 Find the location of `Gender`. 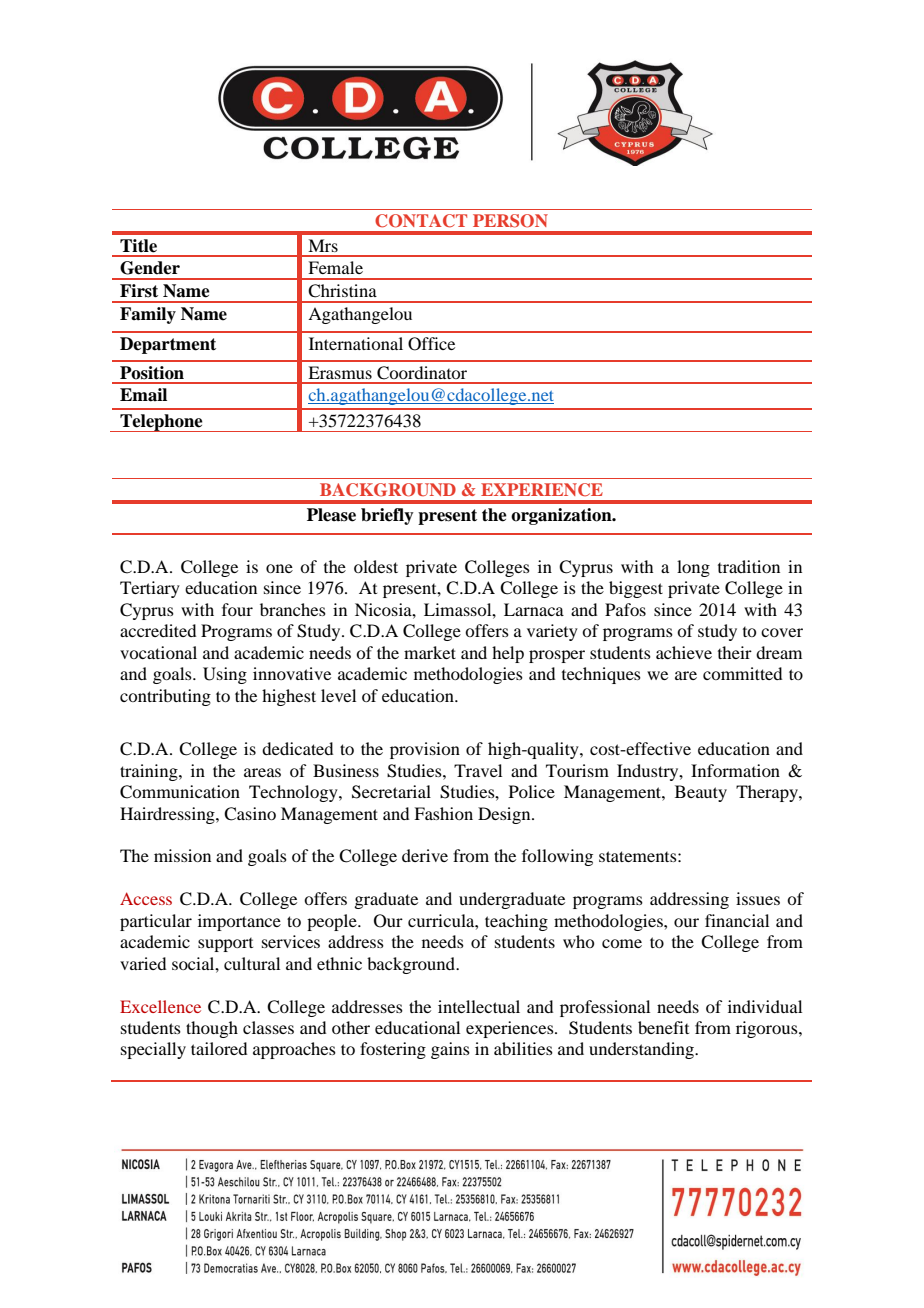

Gender is located at coordinates (150, 268).
